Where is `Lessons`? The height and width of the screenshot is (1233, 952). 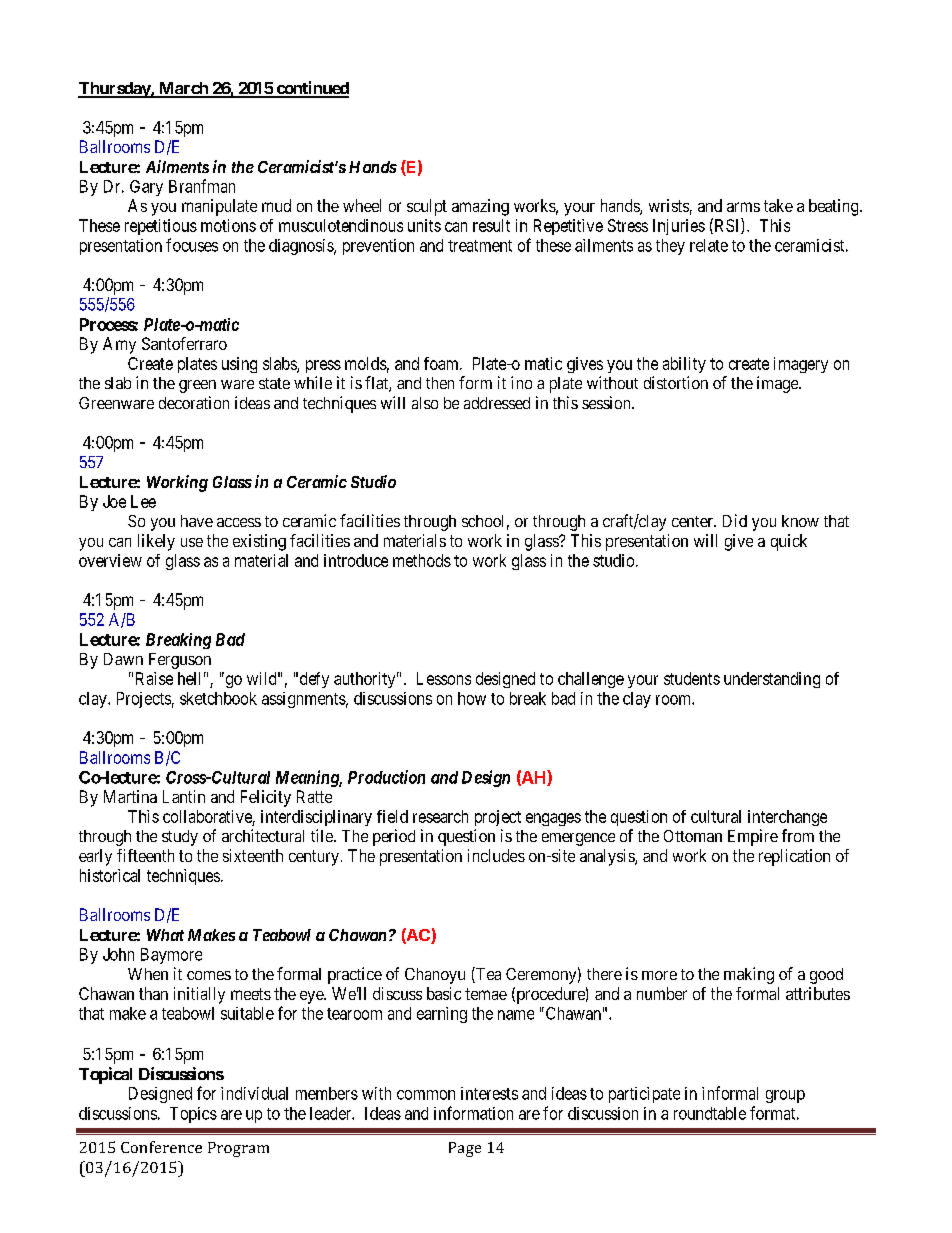 Lessons is located at coordinates (444, 678).
